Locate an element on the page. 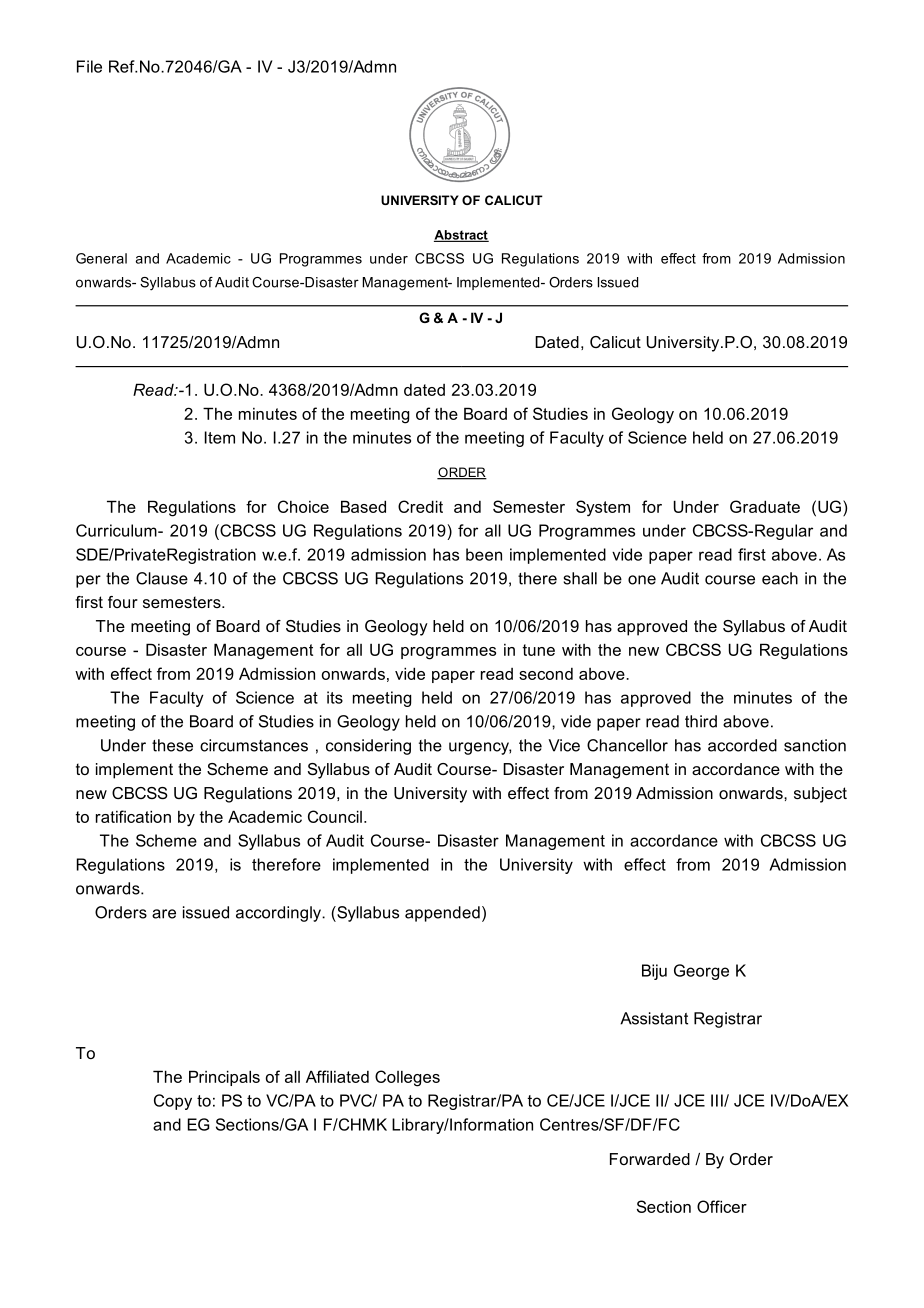 The height and width of the page is (1308, 924). Council is located at coordinates (335, 816).
